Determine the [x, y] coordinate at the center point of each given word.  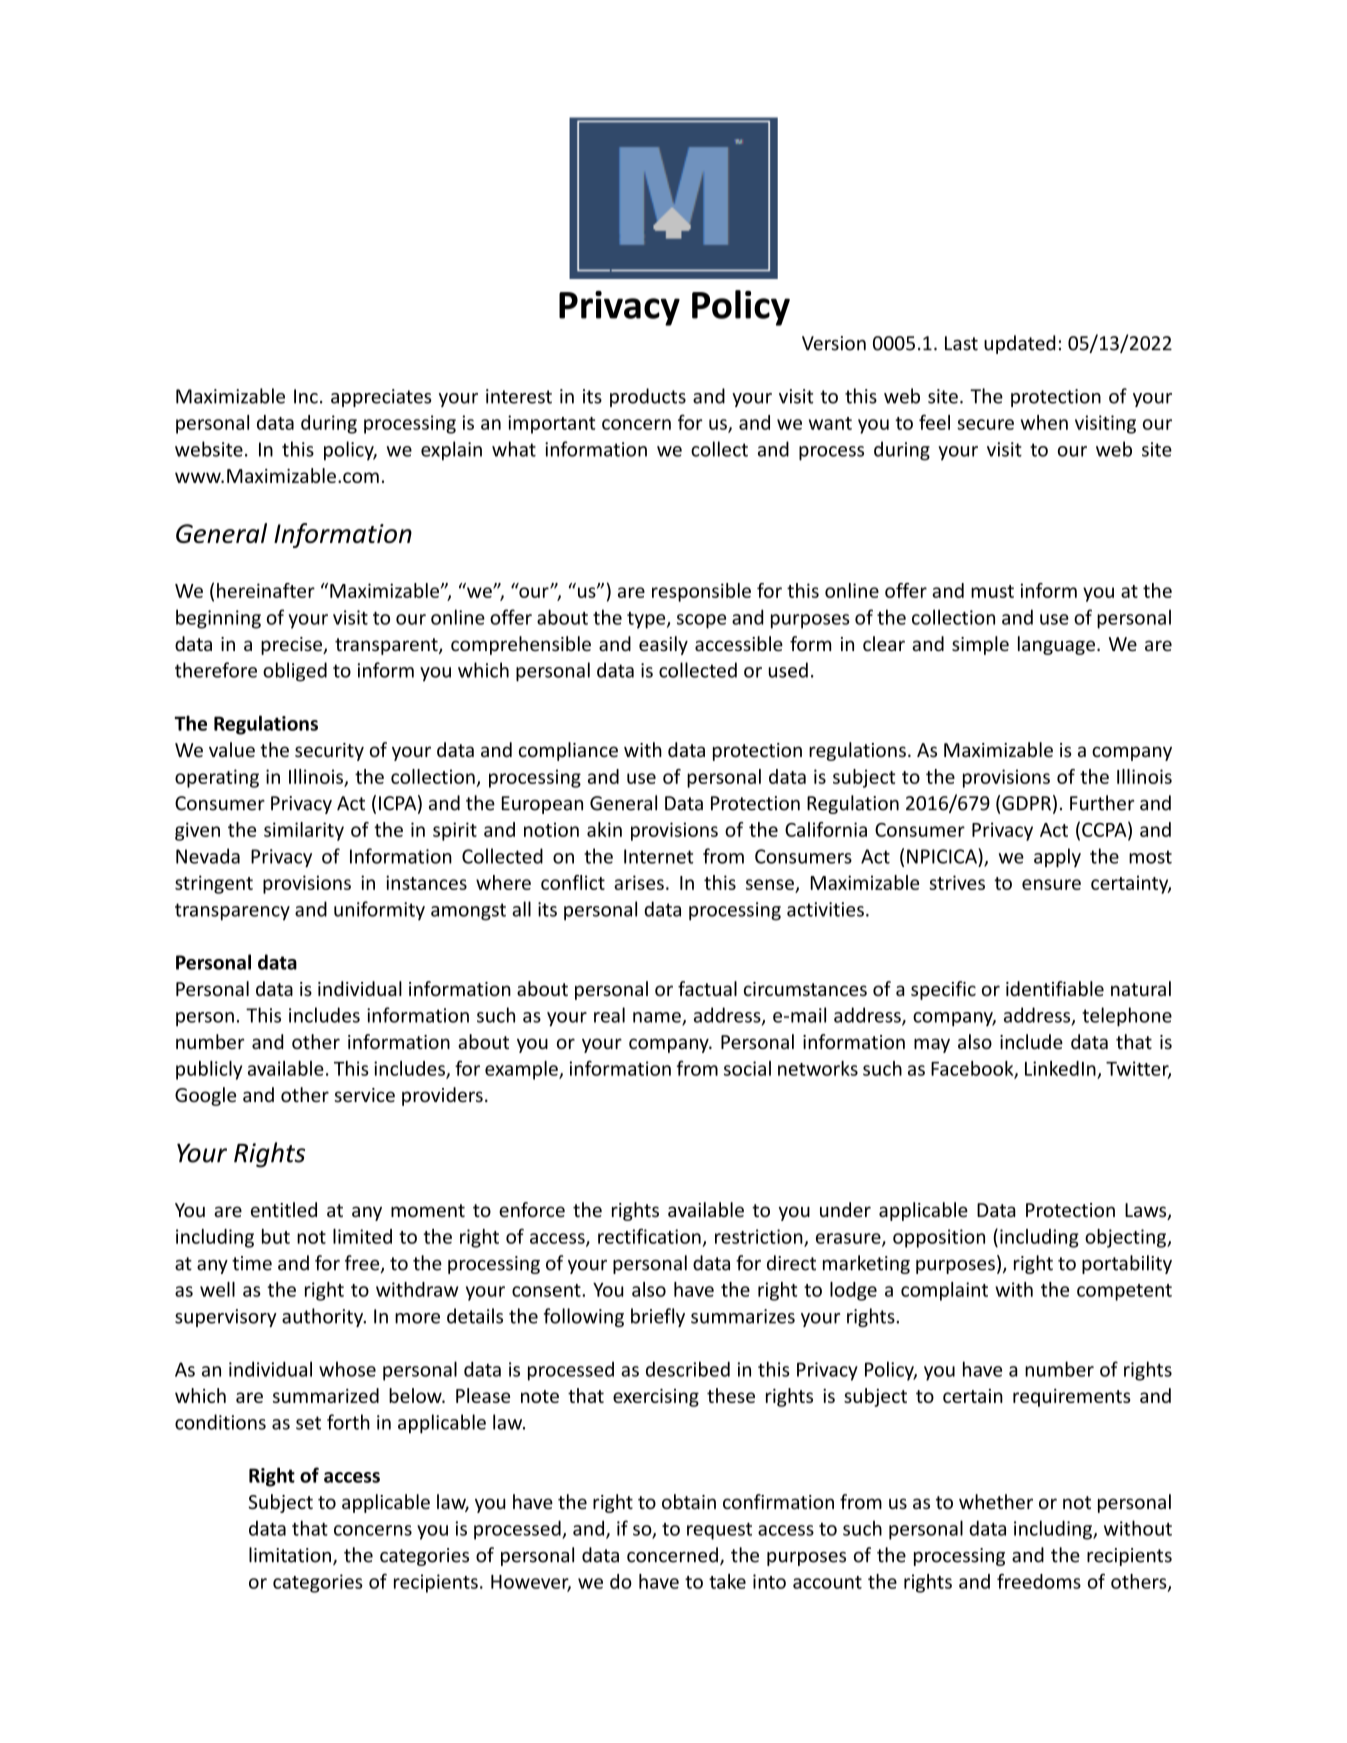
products [648, 397]
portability [1127, 1264]
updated [1019, 344]
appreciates [381, 398]
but [276, 1236]
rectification [649, 1236]
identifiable [1055, 988]
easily [663, 645]
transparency [232, 912]
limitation [290, 1555]
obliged [295, 672]
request [719, 1531]
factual [707, 988]
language [1056, 645]
